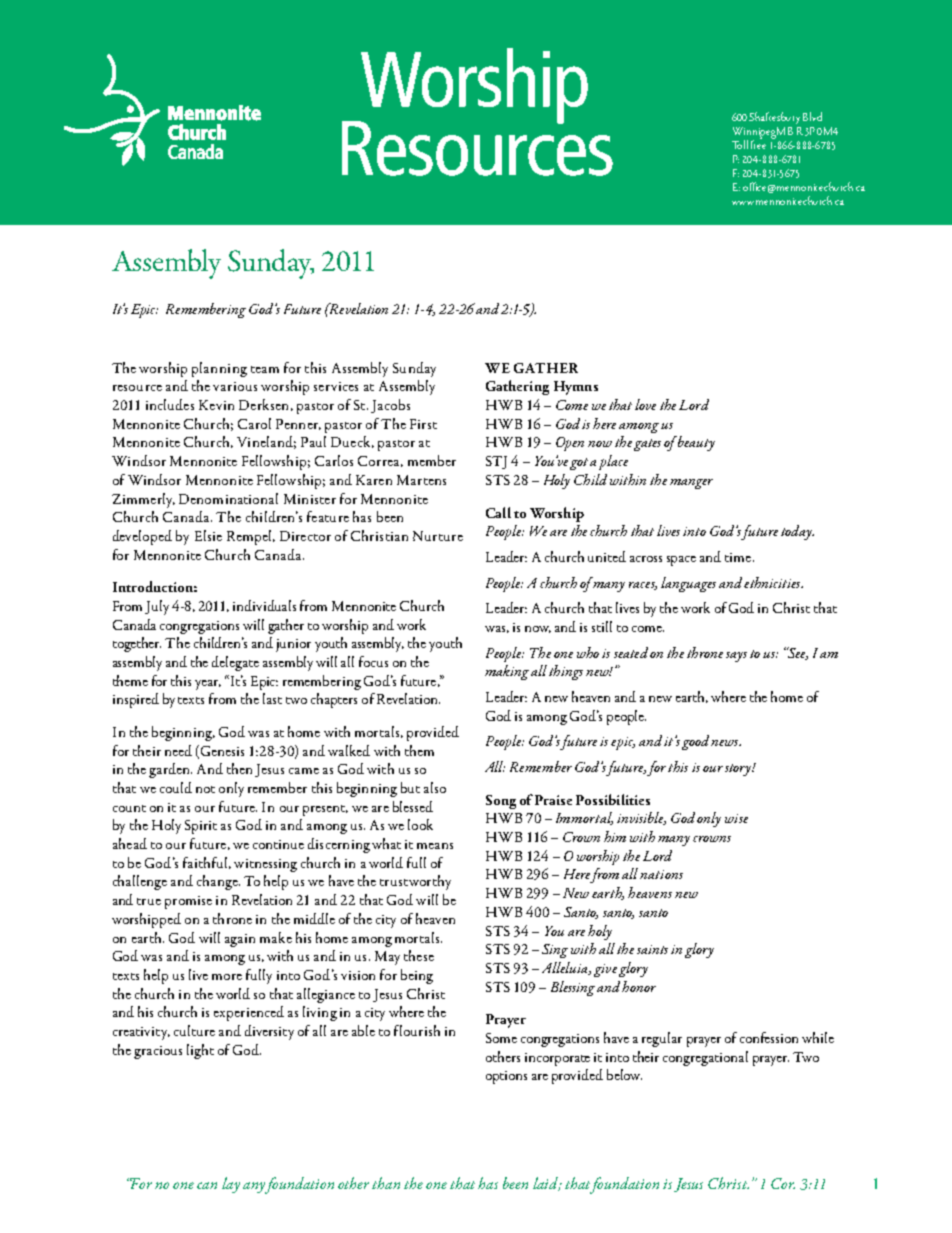 The image size is (952, 1233). I want to click on manger, so click(691, 484).
